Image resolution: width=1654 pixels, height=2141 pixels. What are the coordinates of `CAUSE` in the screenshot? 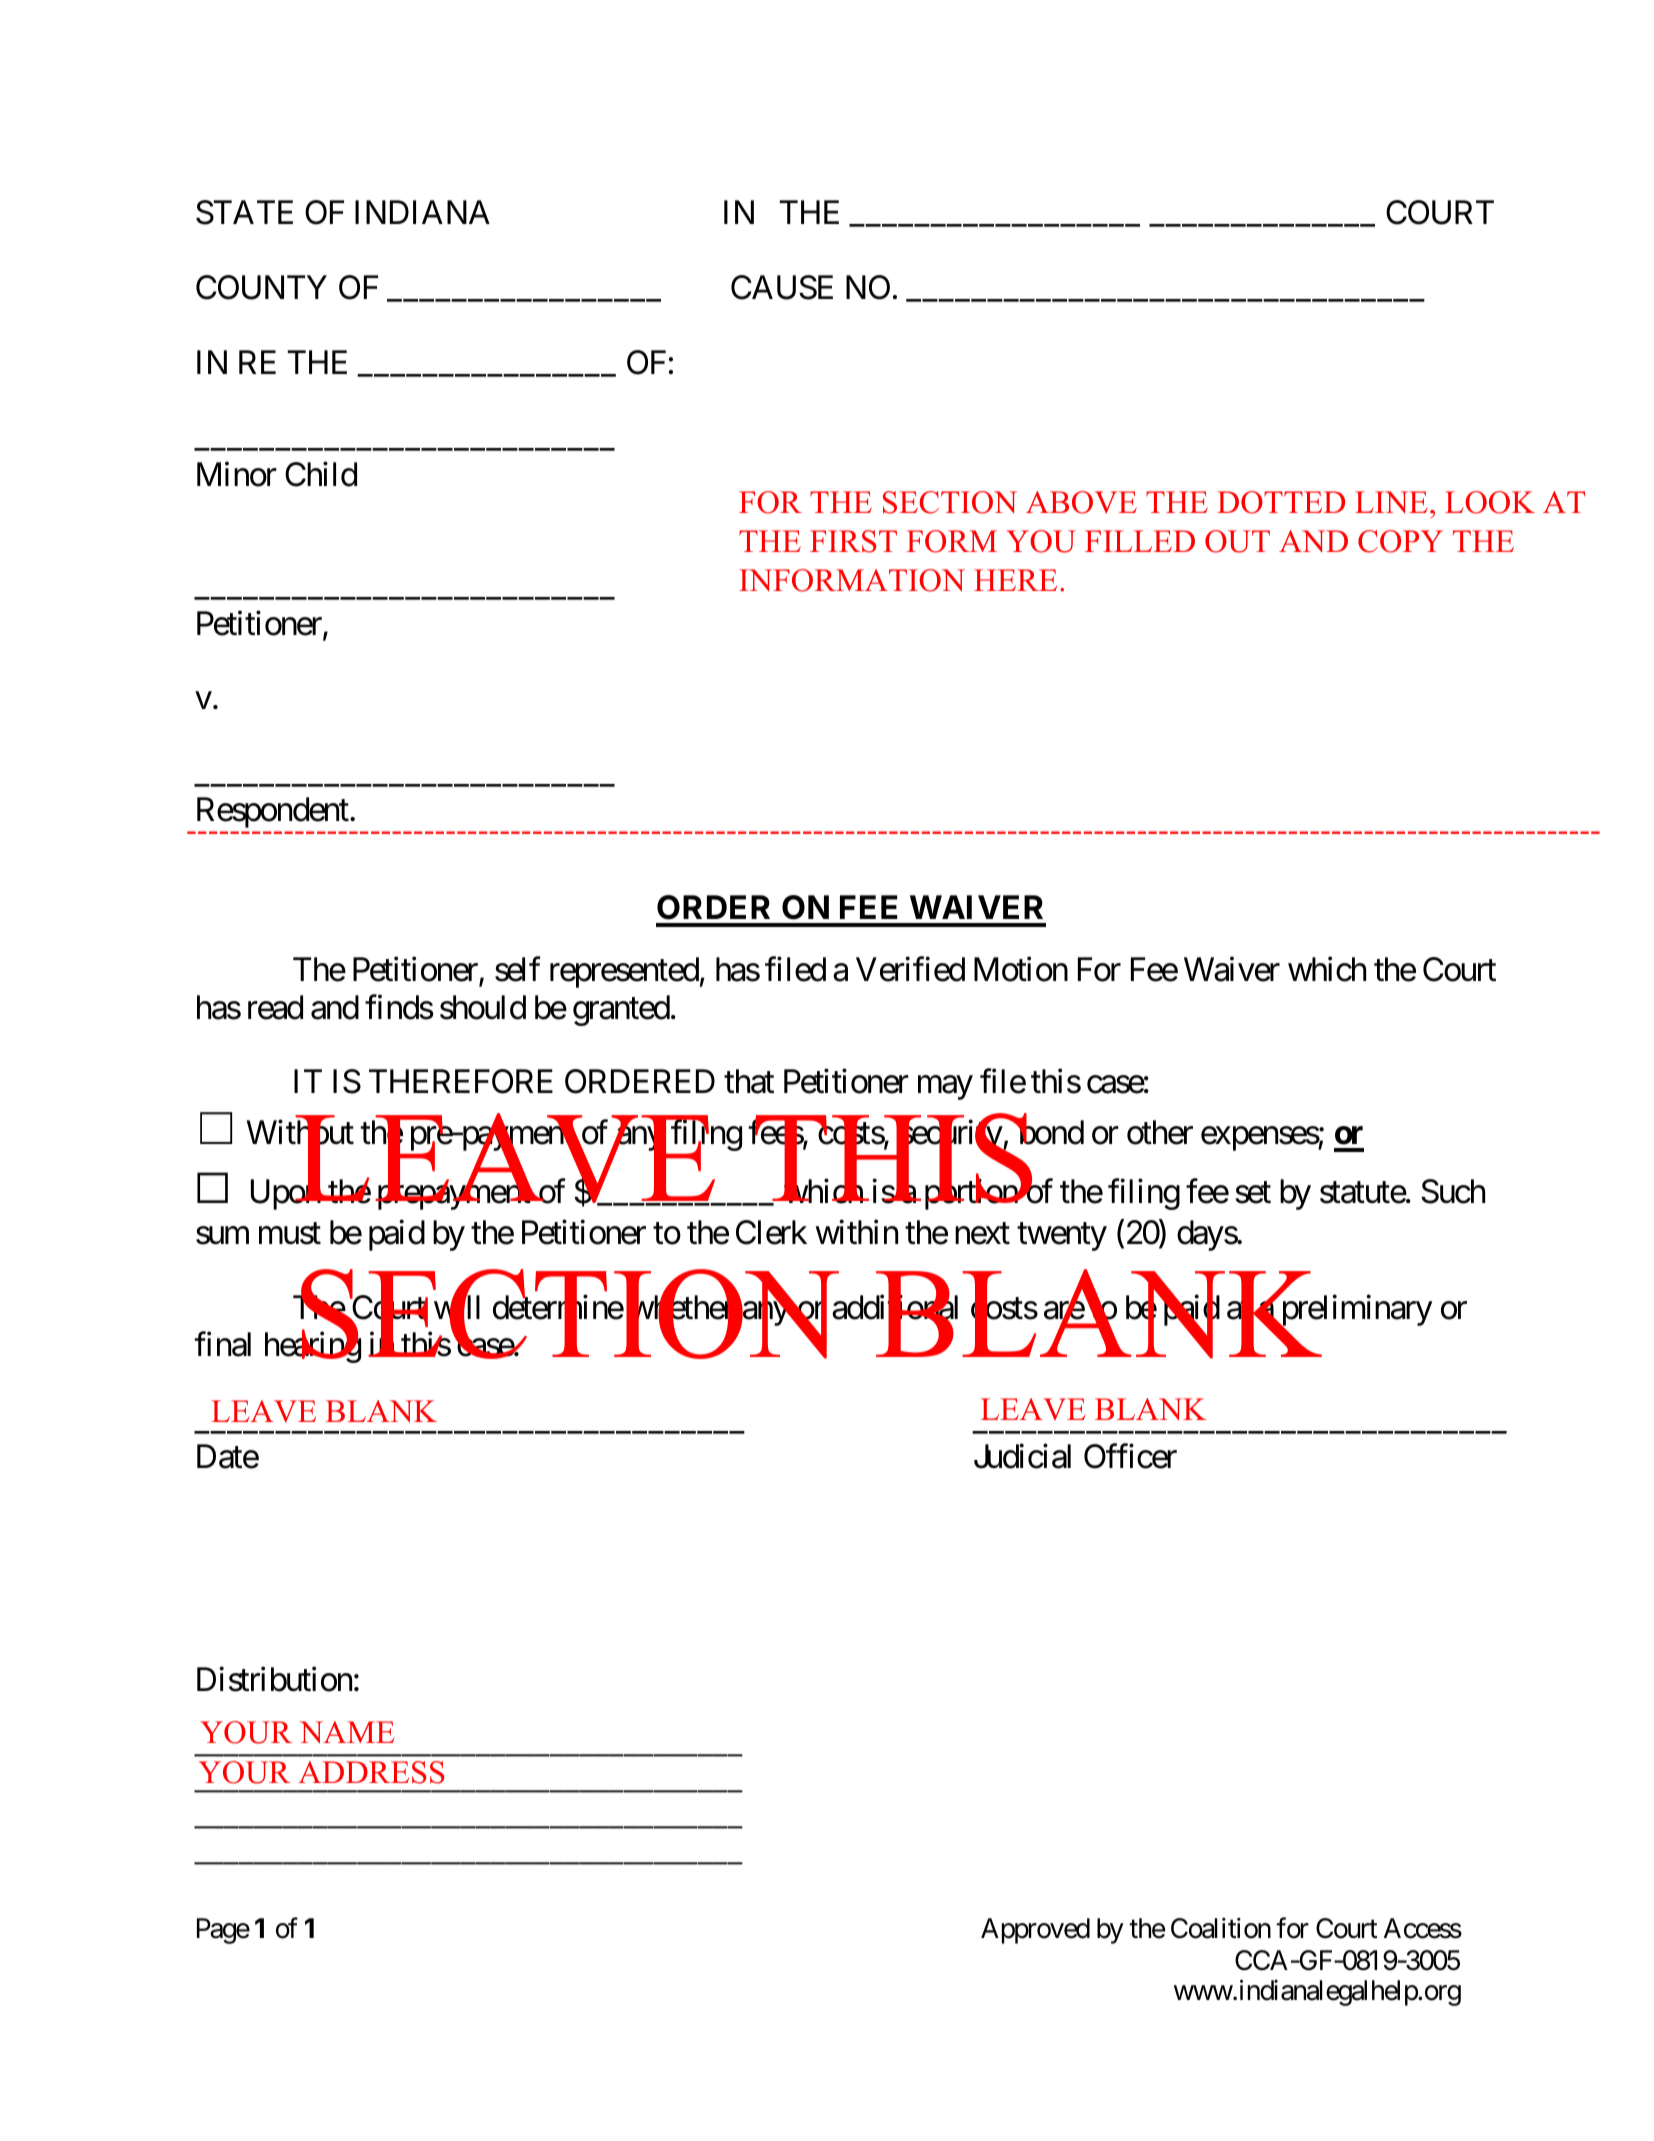 It's located at (782, 287).
